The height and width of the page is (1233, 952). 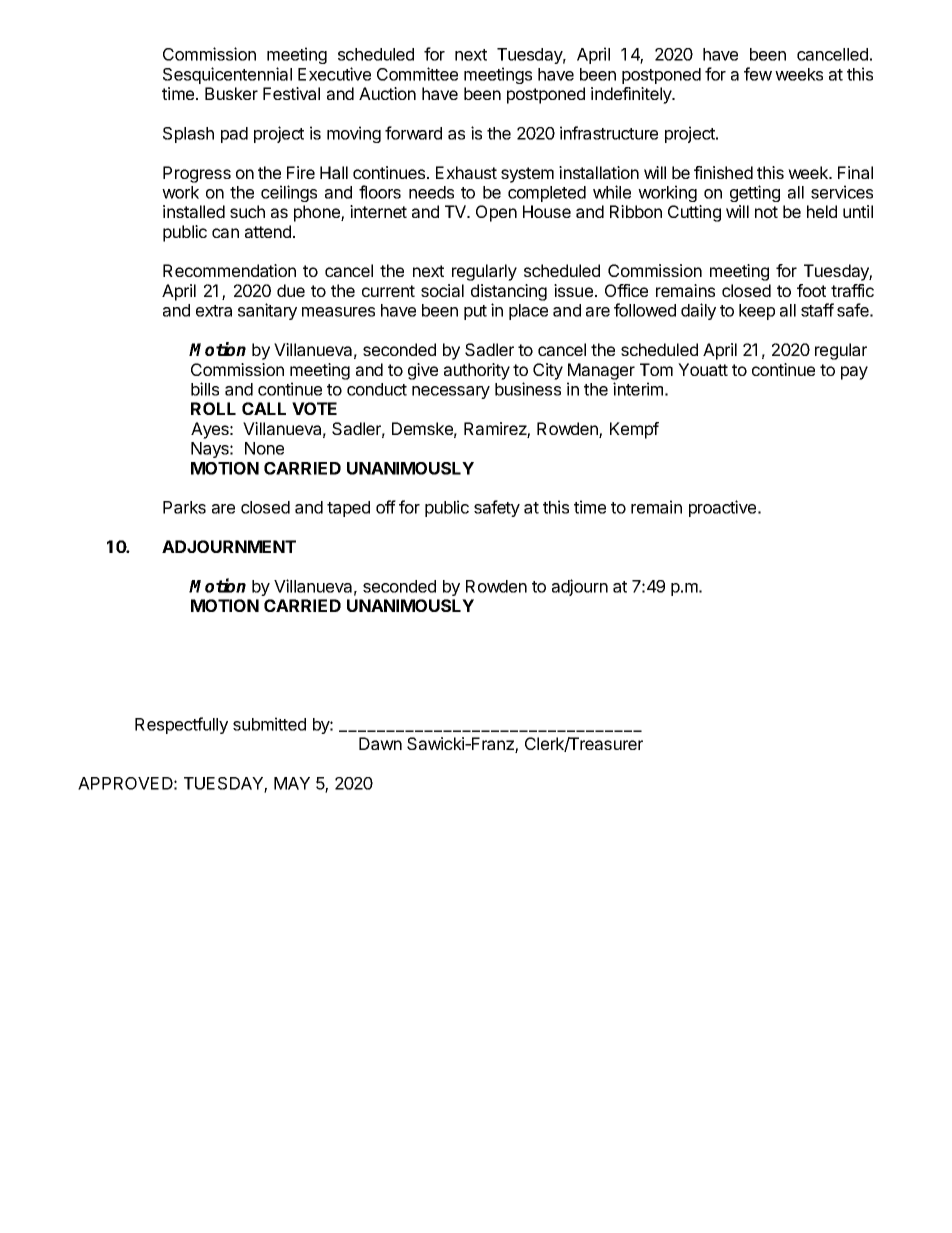 I want to click on Committee, so click(x=417, y=74).
